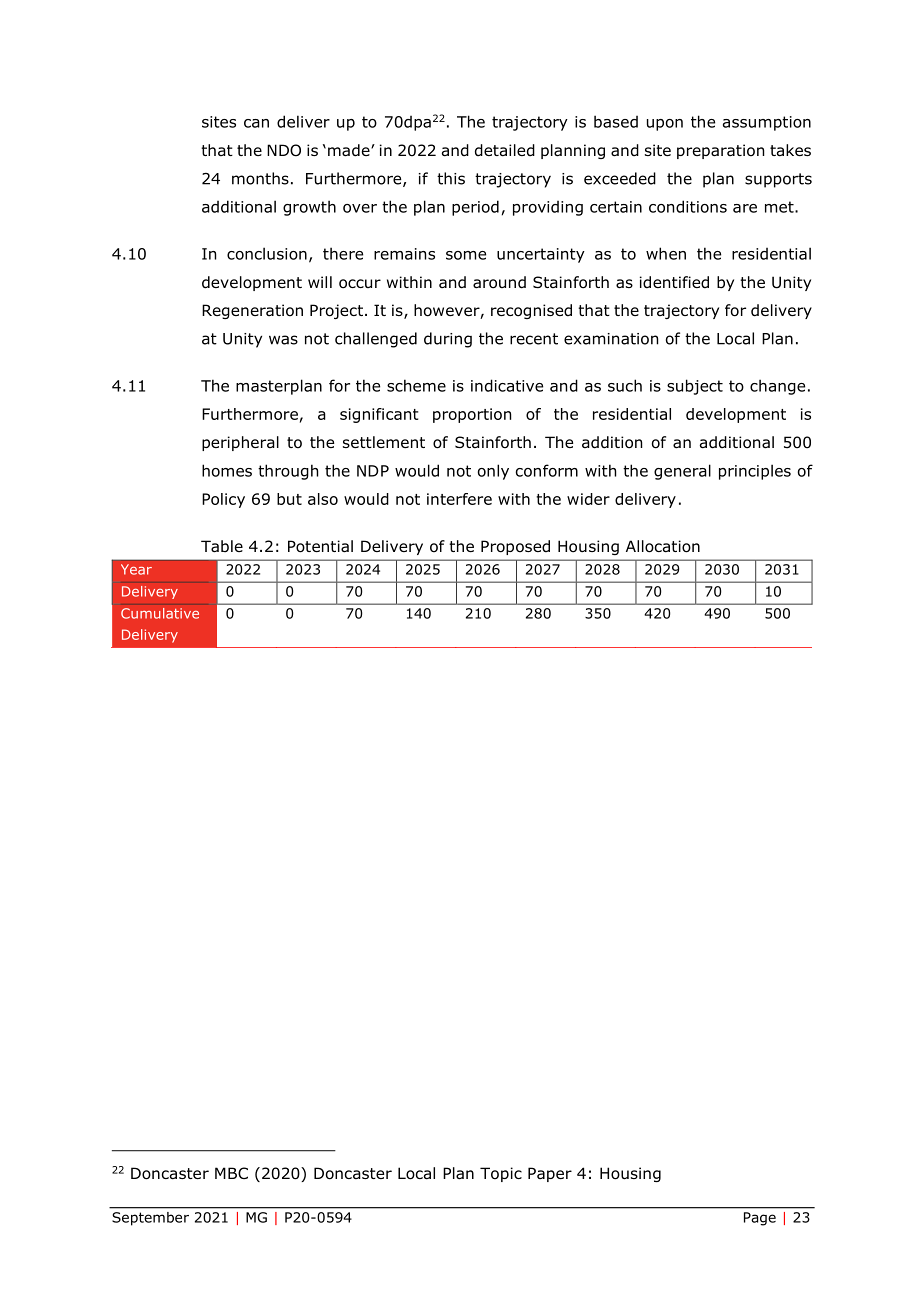 The width and height of the page is (924, 1308). I want to click on Page, so click(760, 1219).
